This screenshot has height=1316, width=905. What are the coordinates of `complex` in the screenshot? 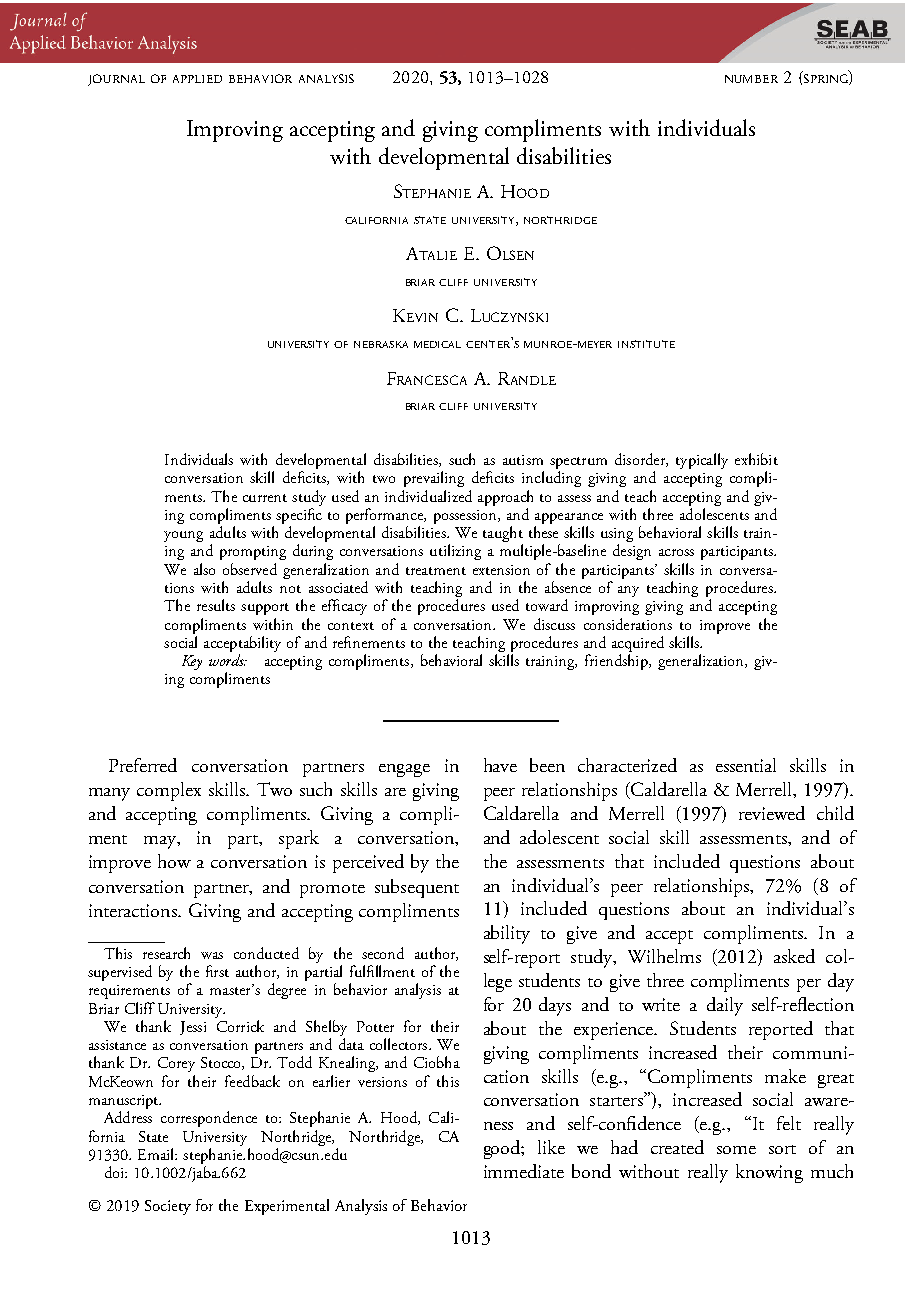 It's located at (169, 791).
